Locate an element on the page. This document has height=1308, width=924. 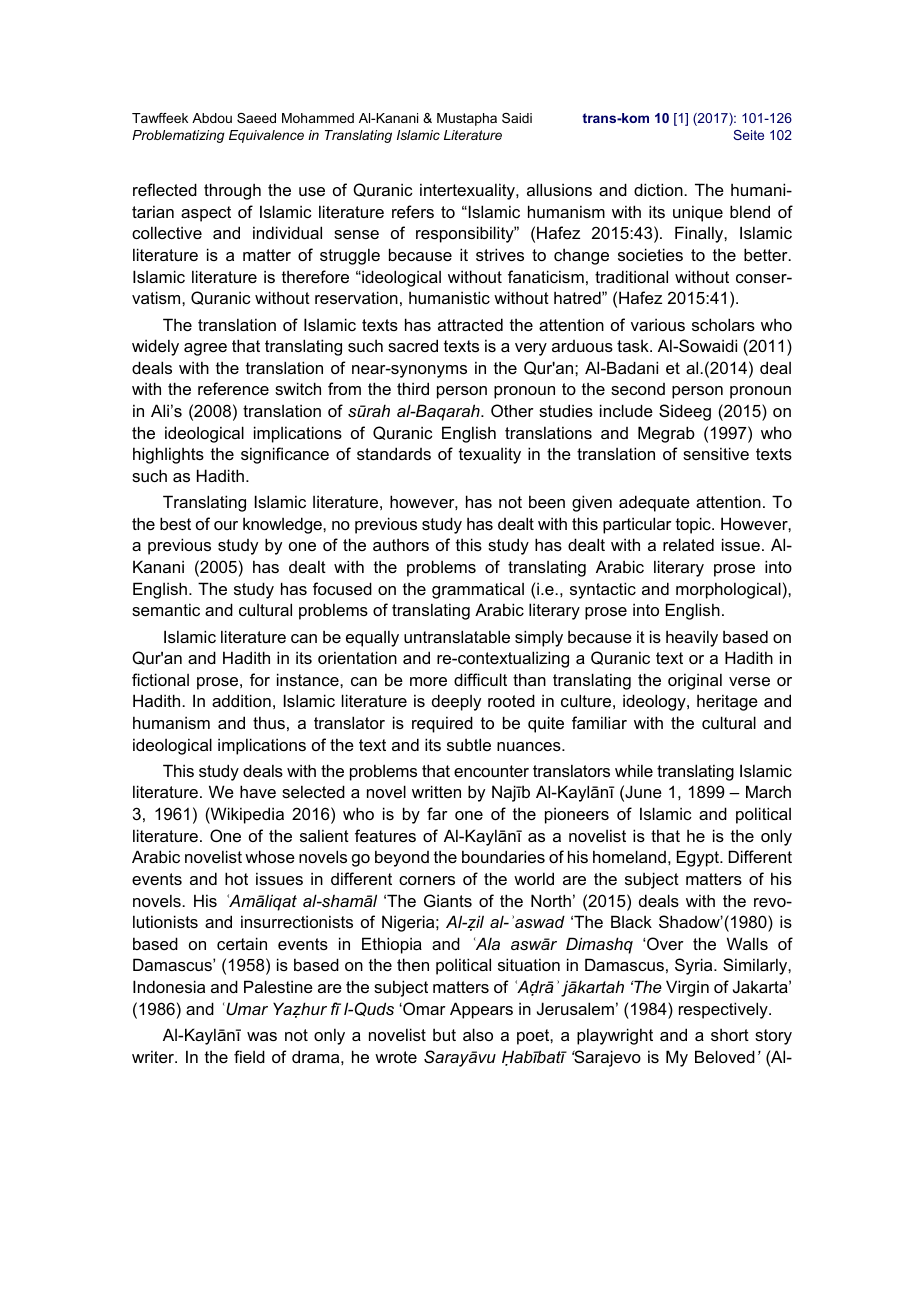
attracted is located at coordinates (470, 324).
